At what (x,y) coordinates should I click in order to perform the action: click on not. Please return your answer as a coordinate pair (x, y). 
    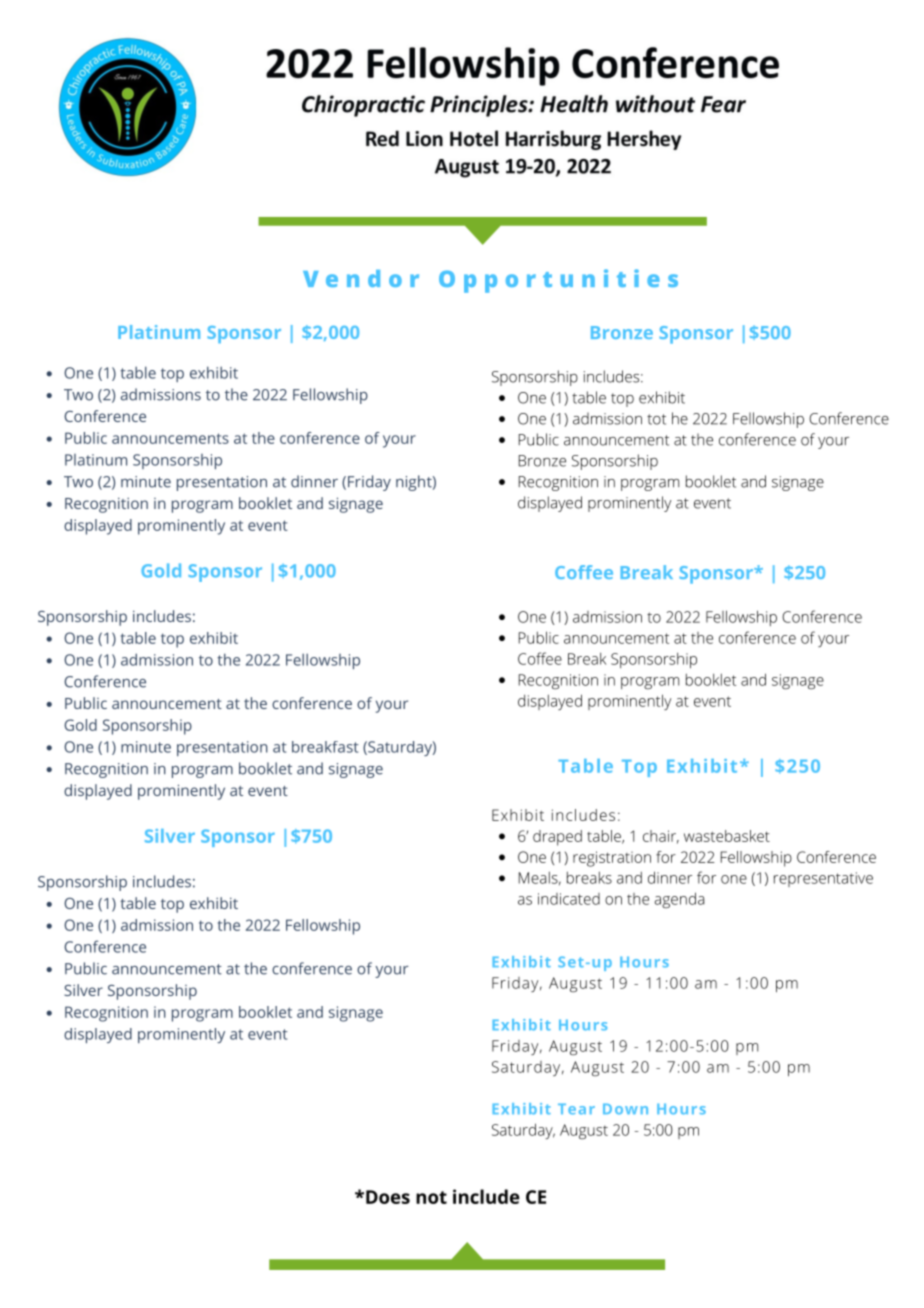
    Looking at the image, I should click on (431, 1197).
